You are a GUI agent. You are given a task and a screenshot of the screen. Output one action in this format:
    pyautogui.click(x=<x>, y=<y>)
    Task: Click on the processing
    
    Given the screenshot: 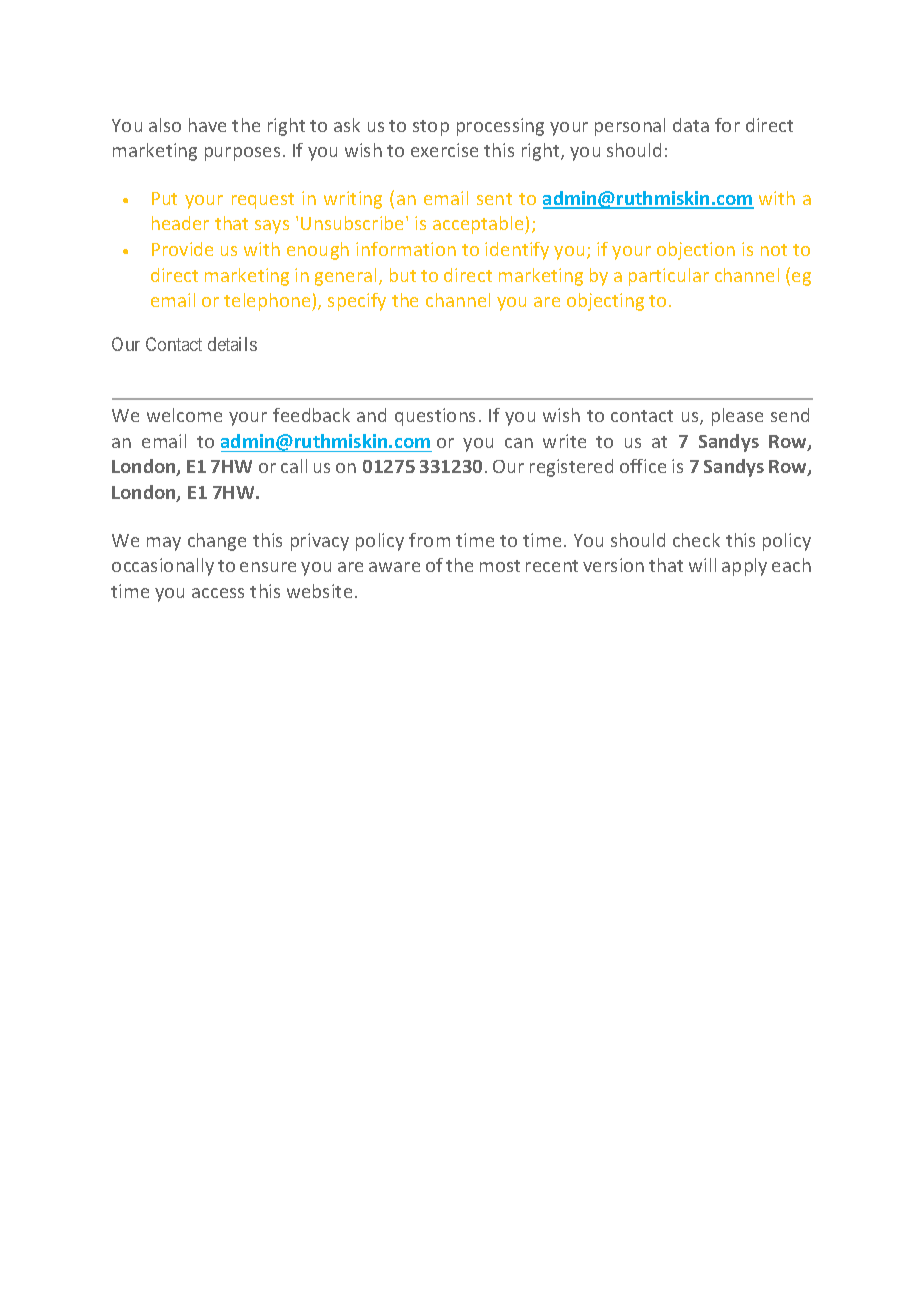 What is the action you would take?
    pyautogui.click(x=500, y=127)
